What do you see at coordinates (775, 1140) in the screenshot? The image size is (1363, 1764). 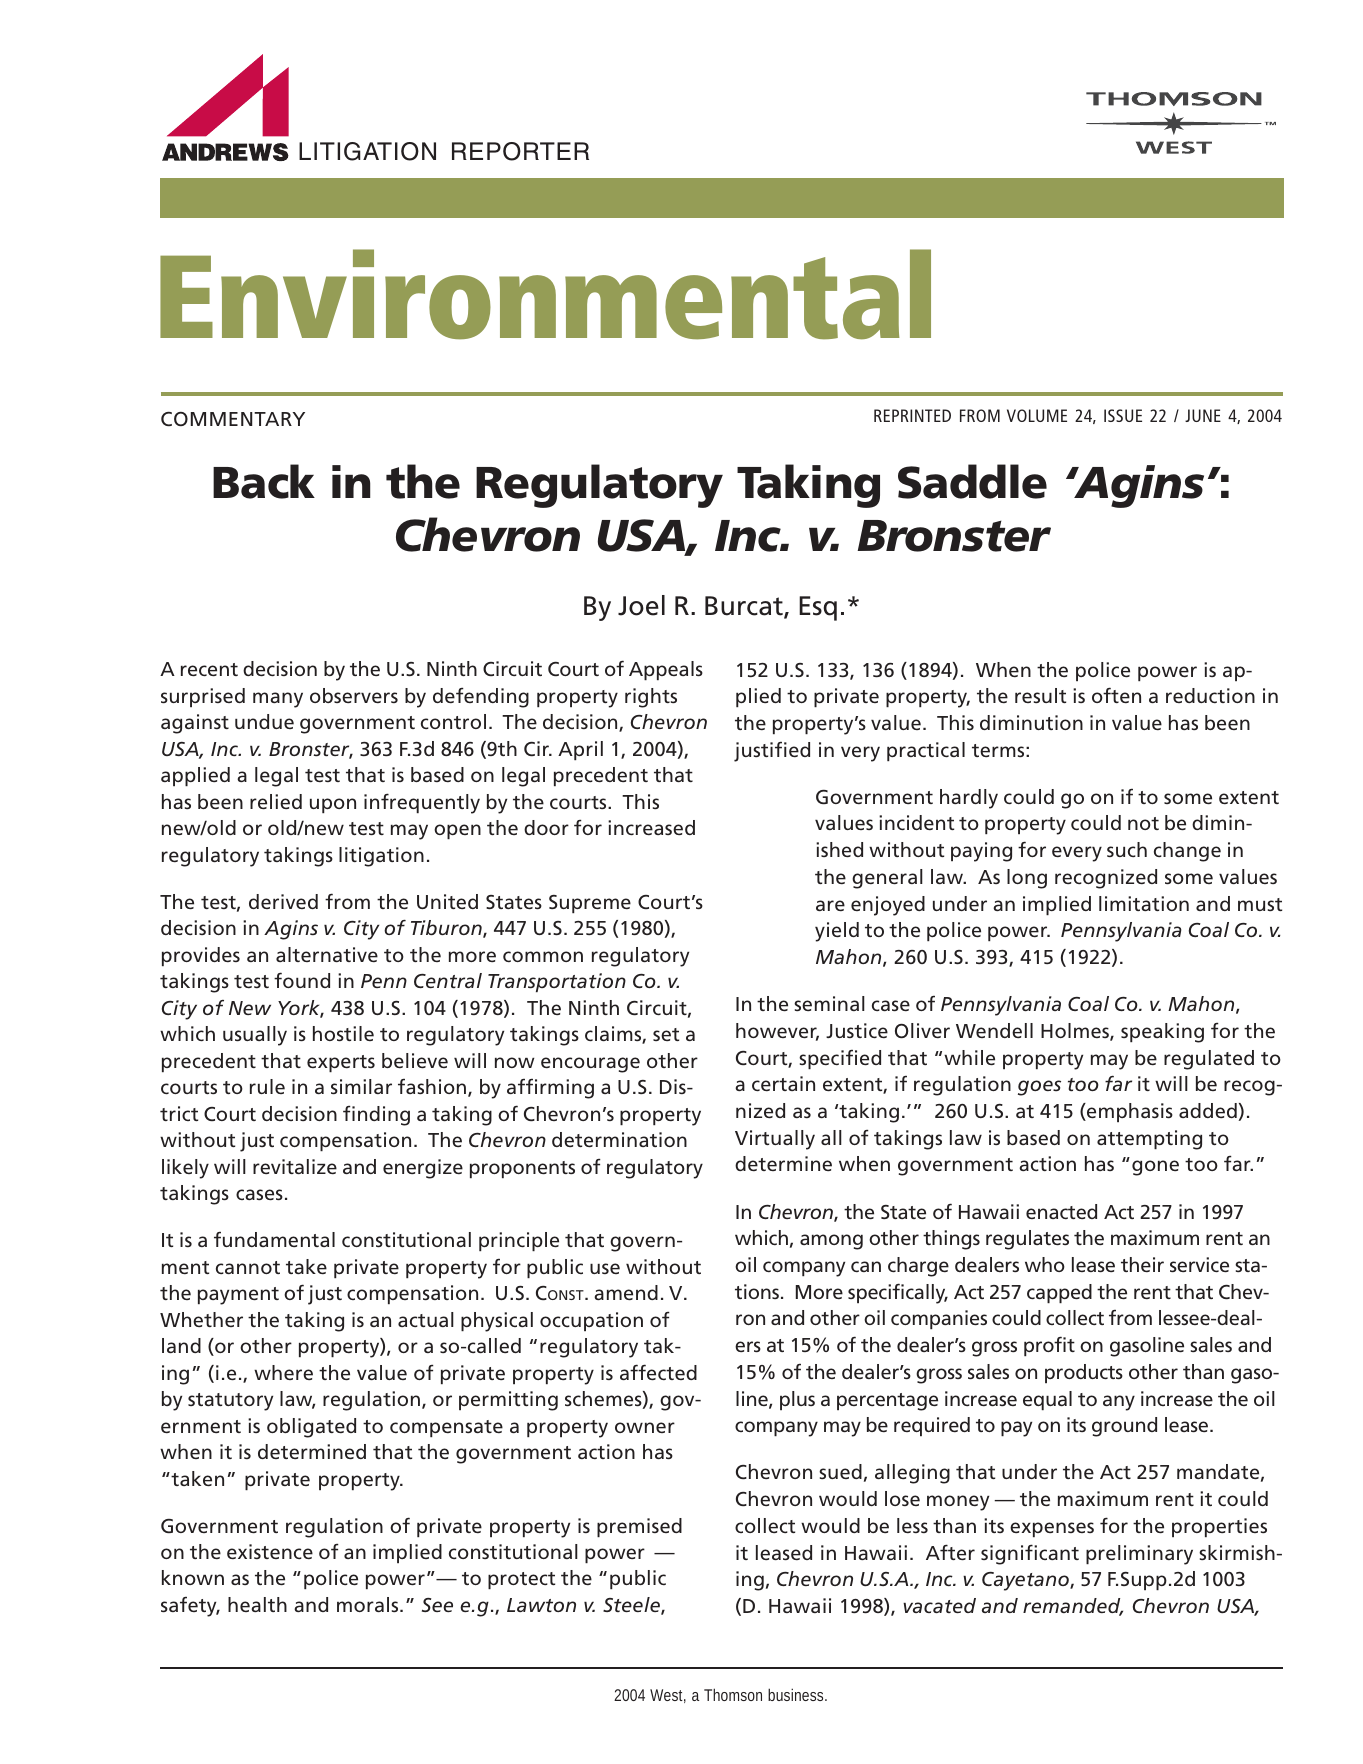 I see `Virtually` at bounding box center [775, 1140].
